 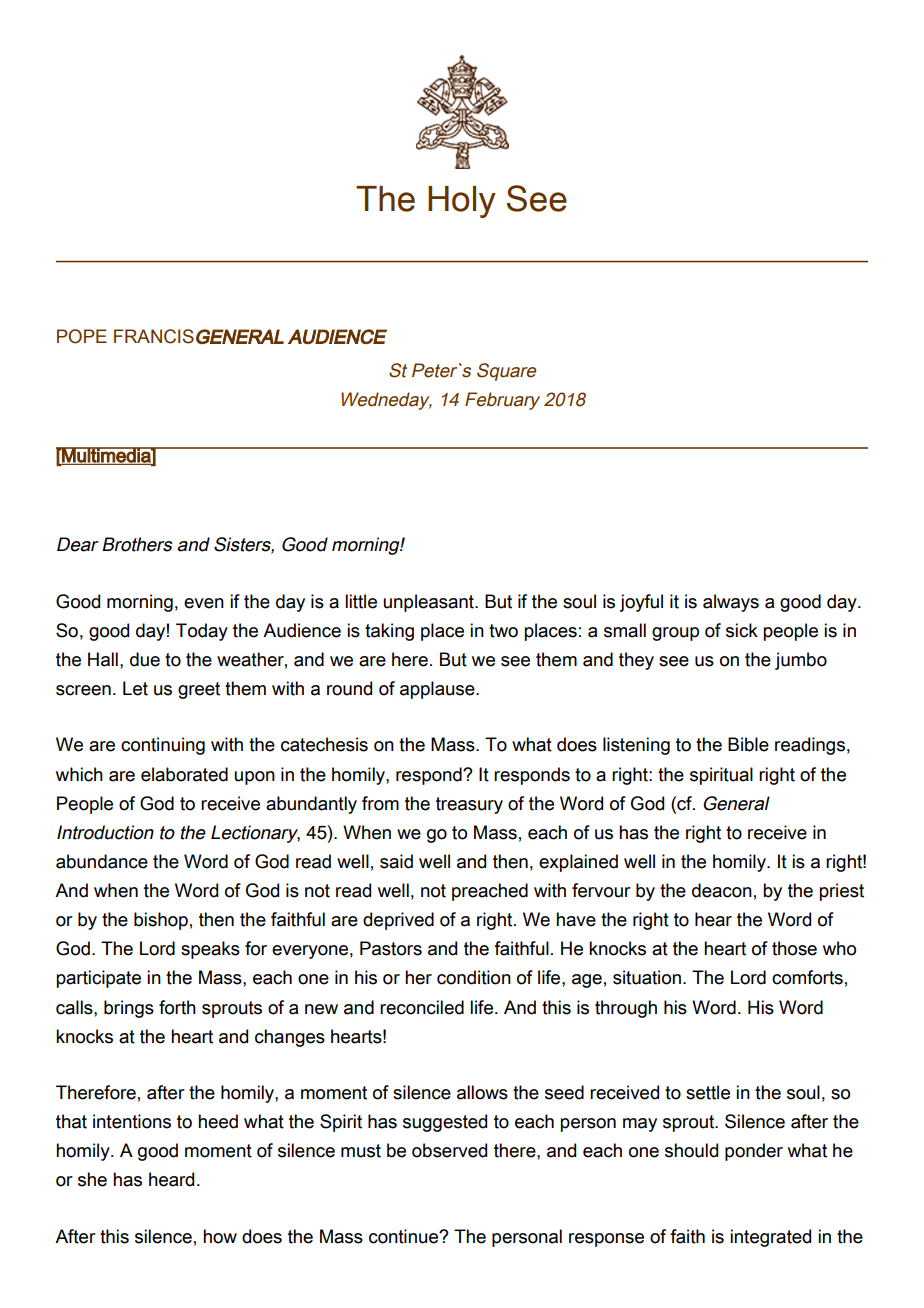 What do you see at coordinates (462, 202) in the image?
I see `Holy` at bounding box center [462, 202].
